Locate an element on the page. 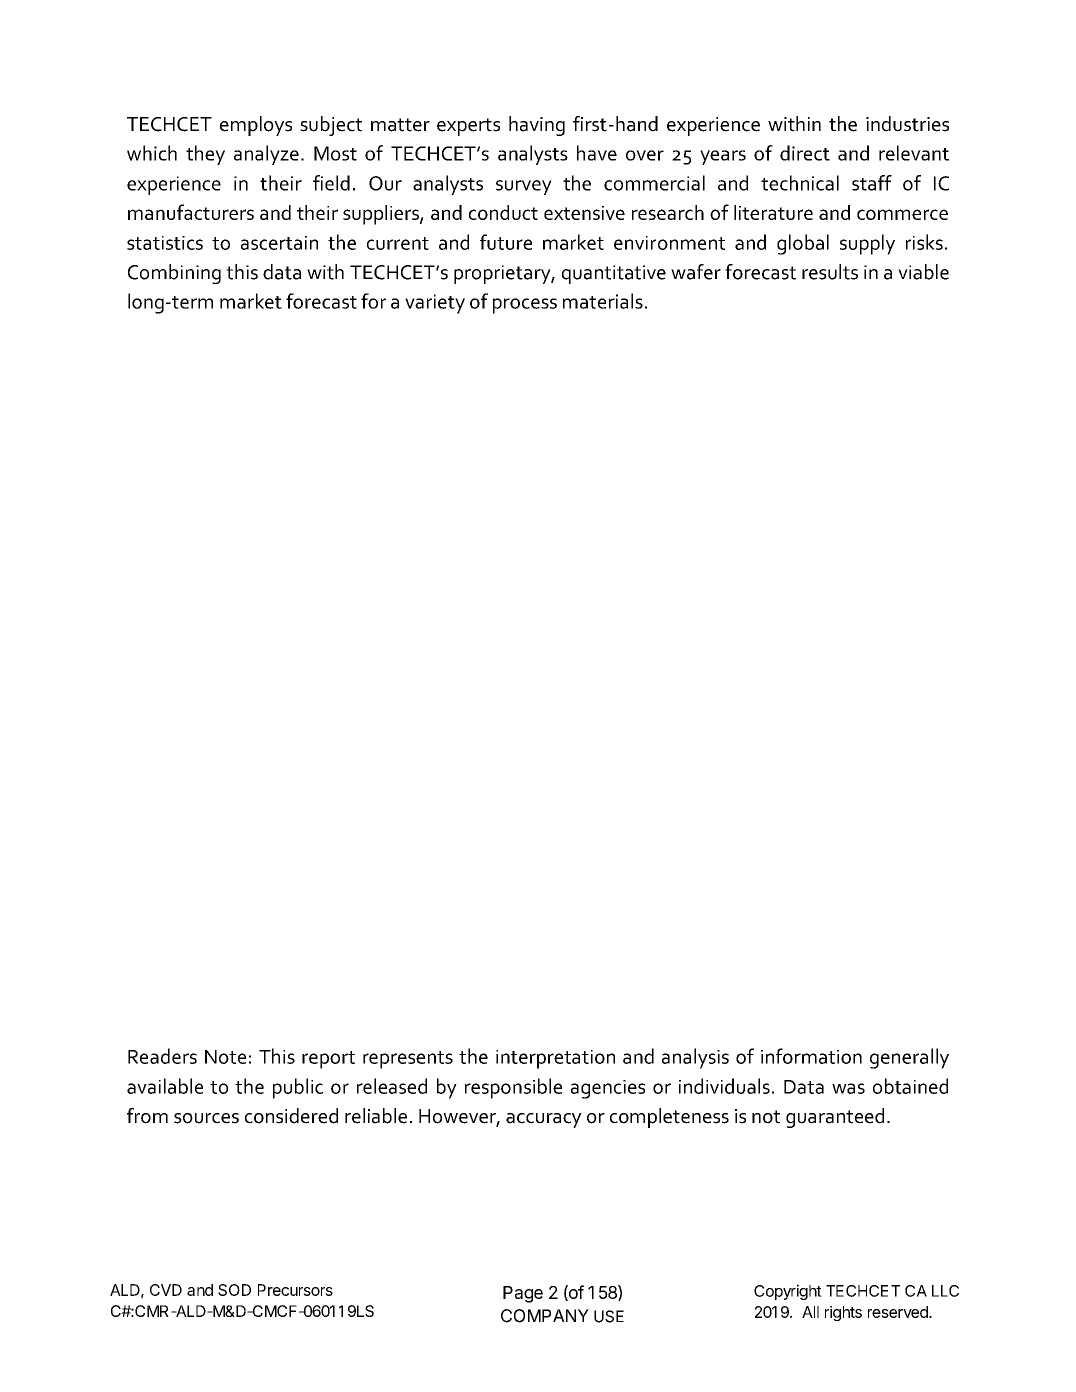  information is located at coordinates (811, 1056).
